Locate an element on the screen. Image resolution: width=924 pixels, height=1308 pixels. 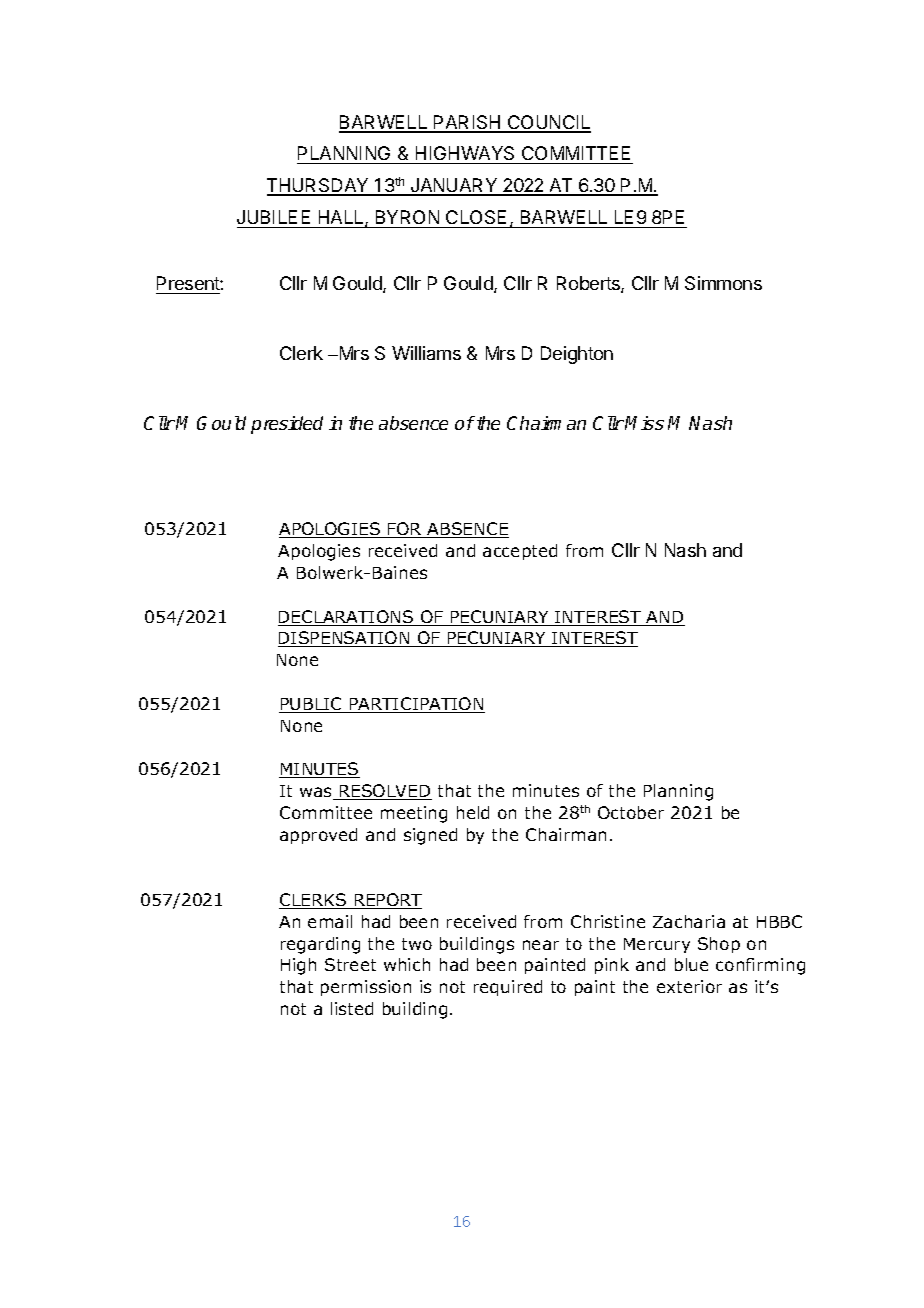
required is located at coordinates (508, 988).
